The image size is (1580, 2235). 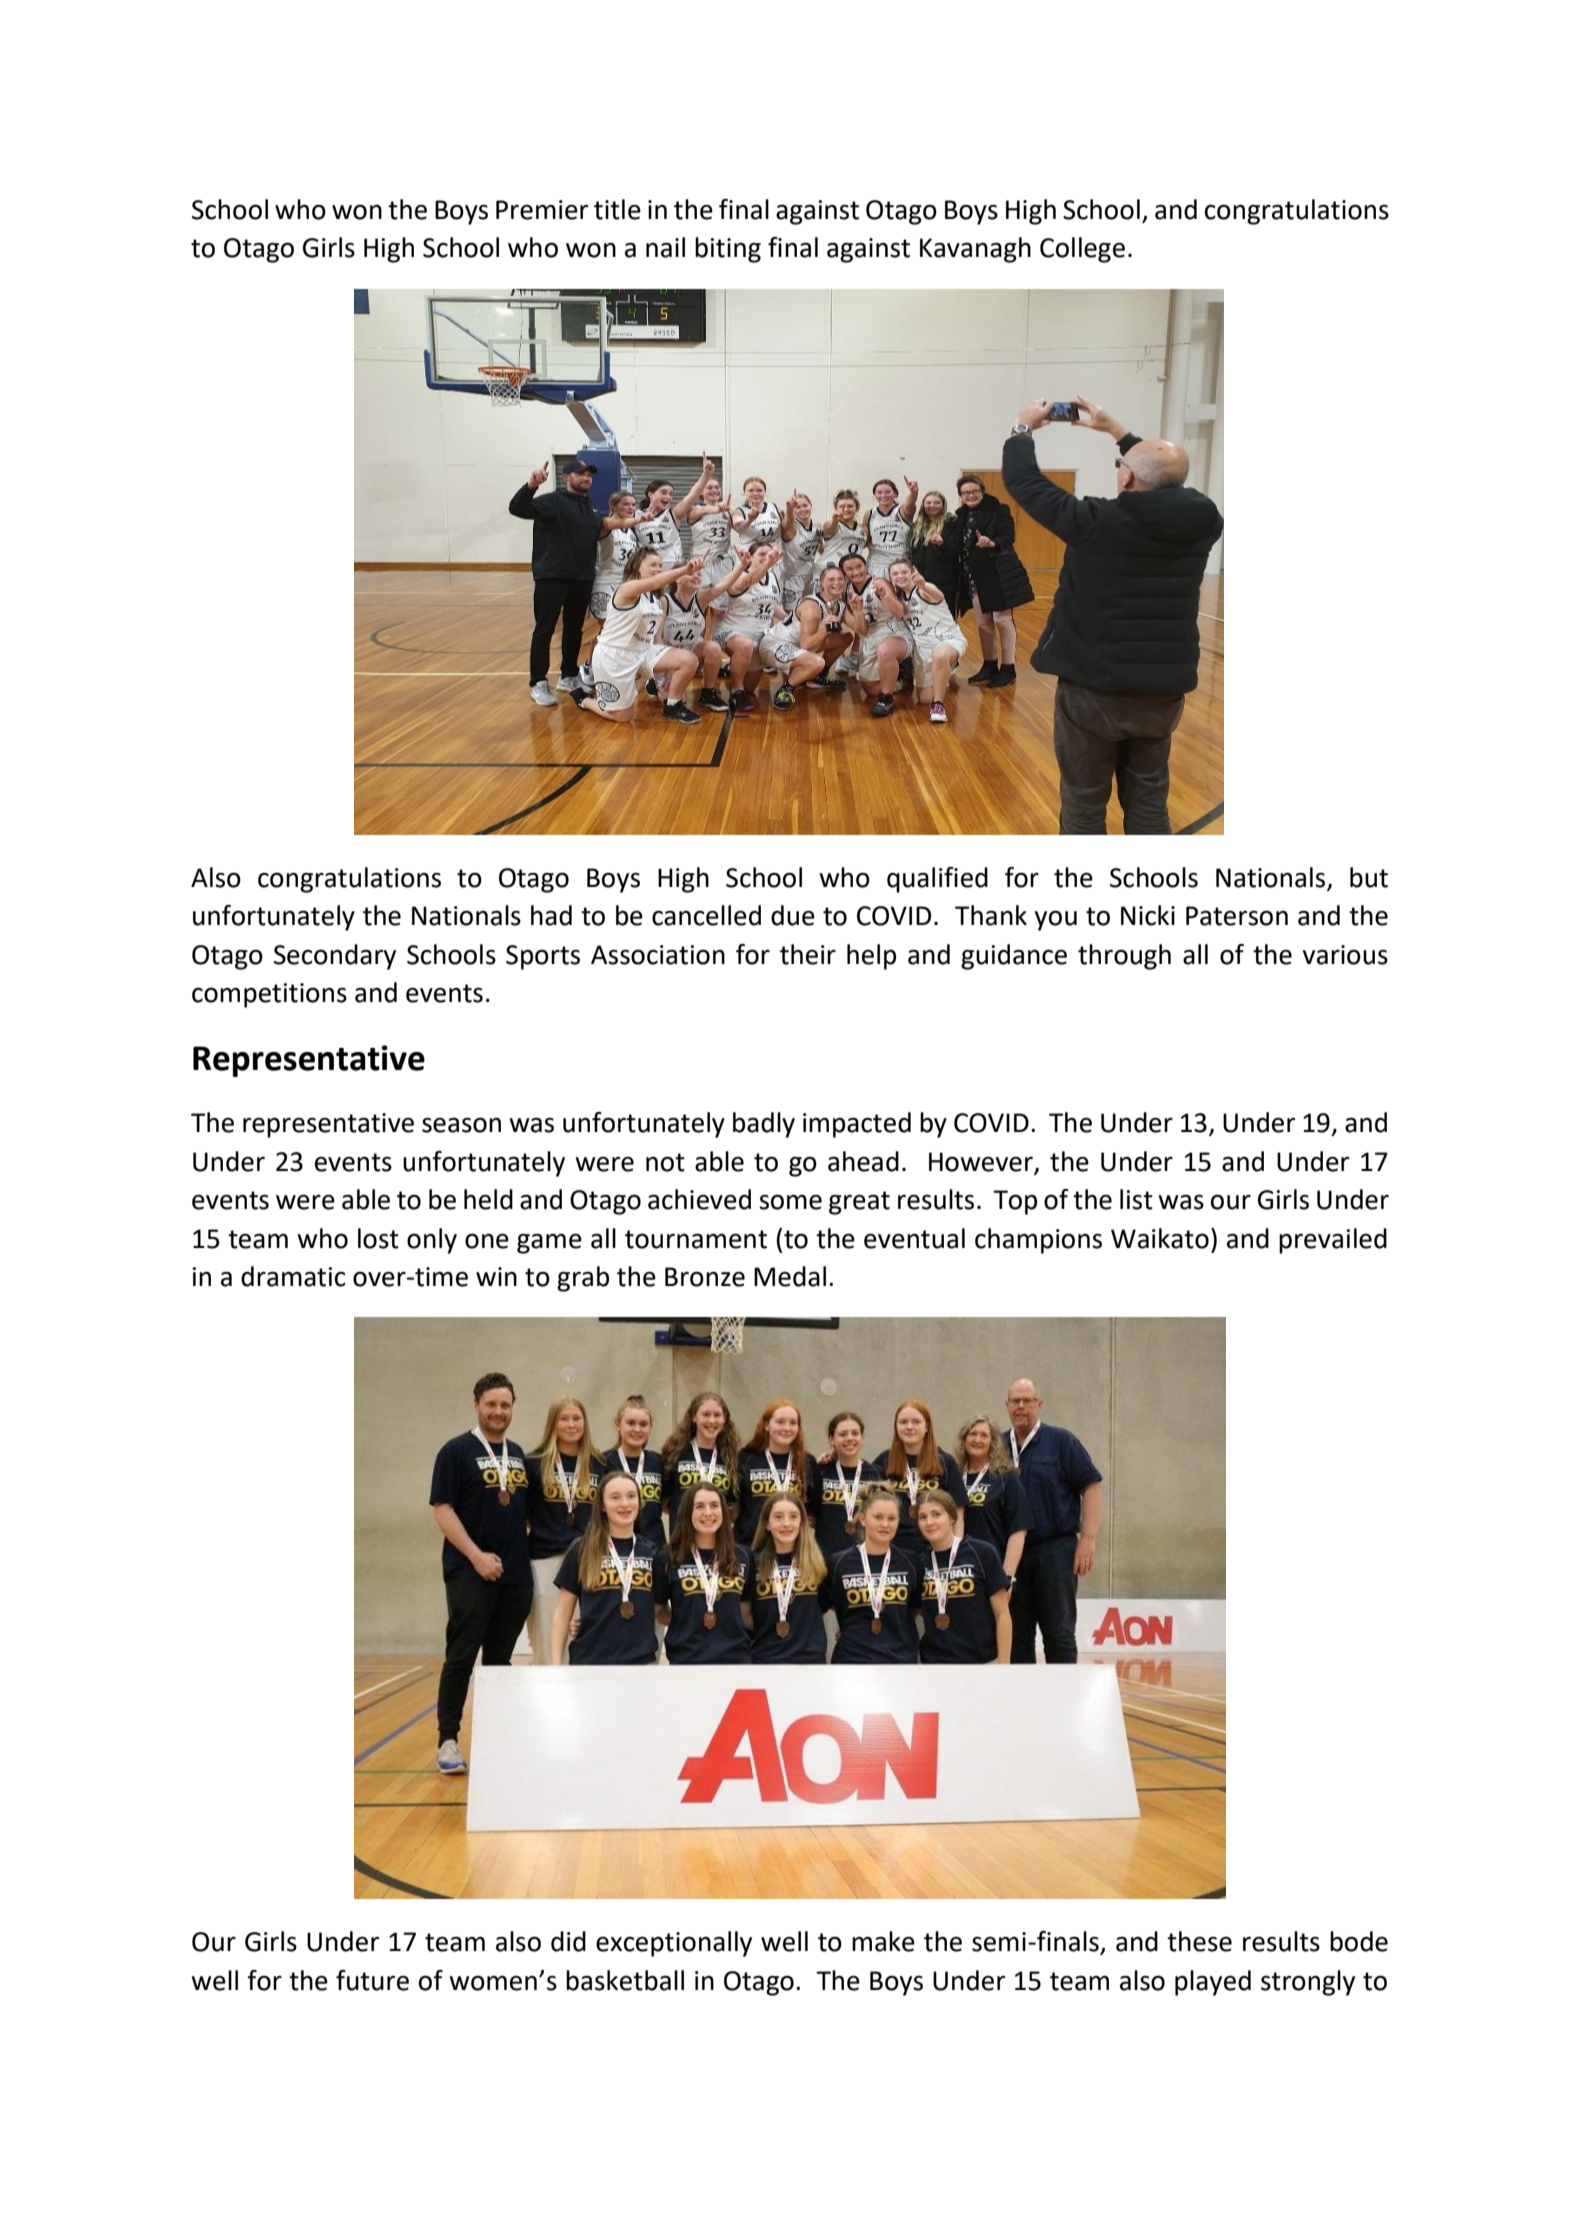 I want to click on biting, so click(x=728, y=250).
